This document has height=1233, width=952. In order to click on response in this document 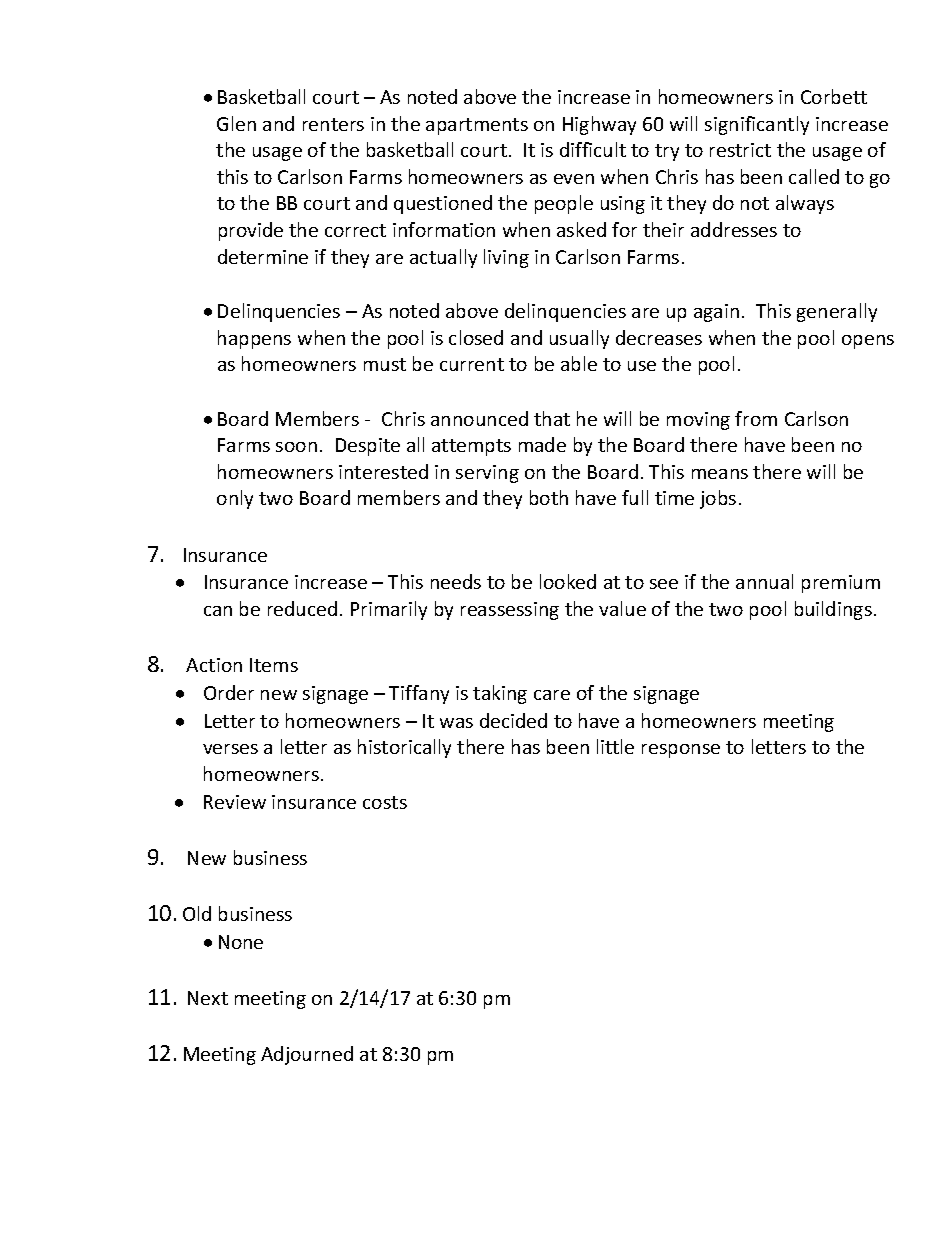, I will do `click(681, 751)`.
